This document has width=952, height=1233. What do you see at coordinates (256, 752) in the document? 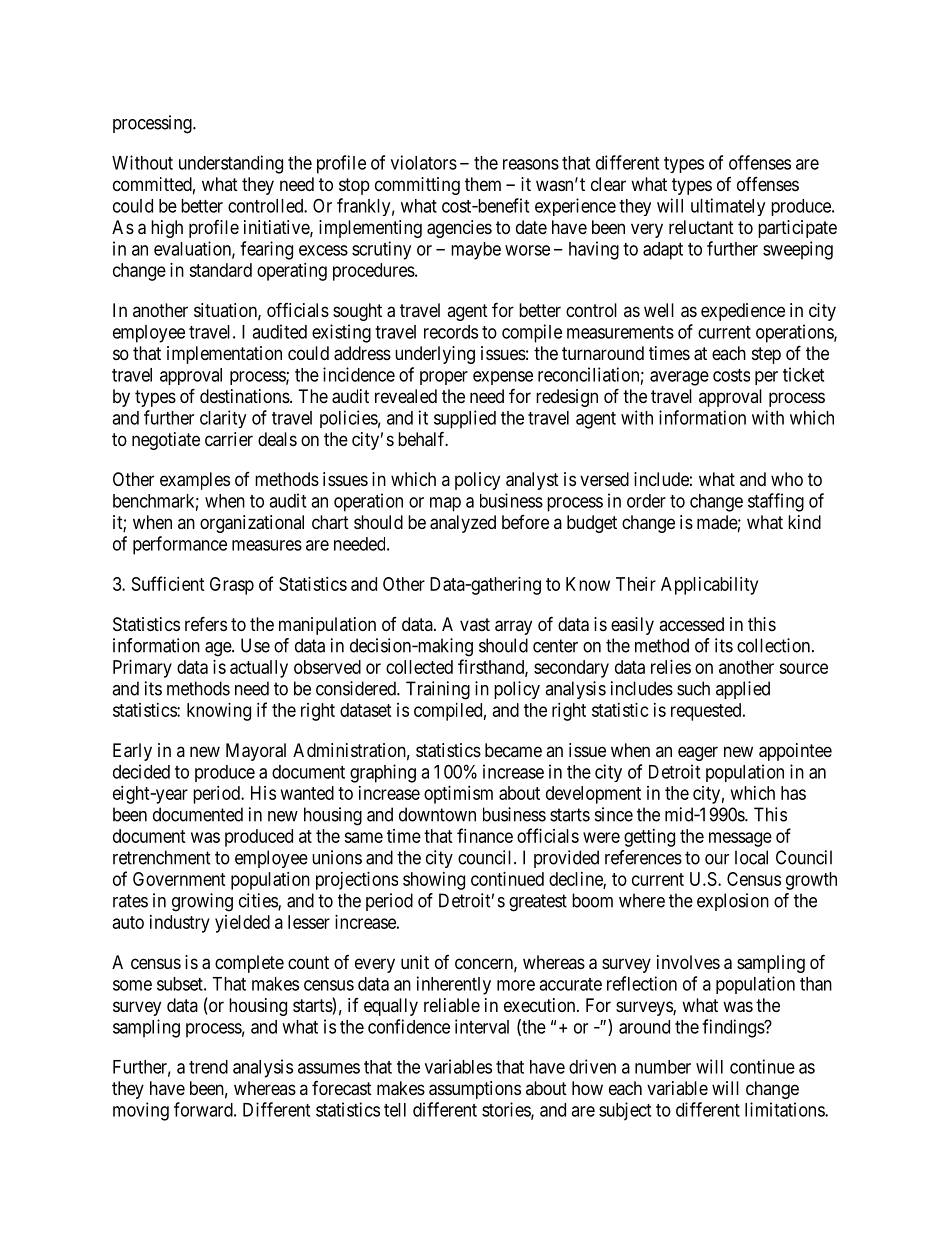
I see `Mayoral` at bounding box center [256, 752].
